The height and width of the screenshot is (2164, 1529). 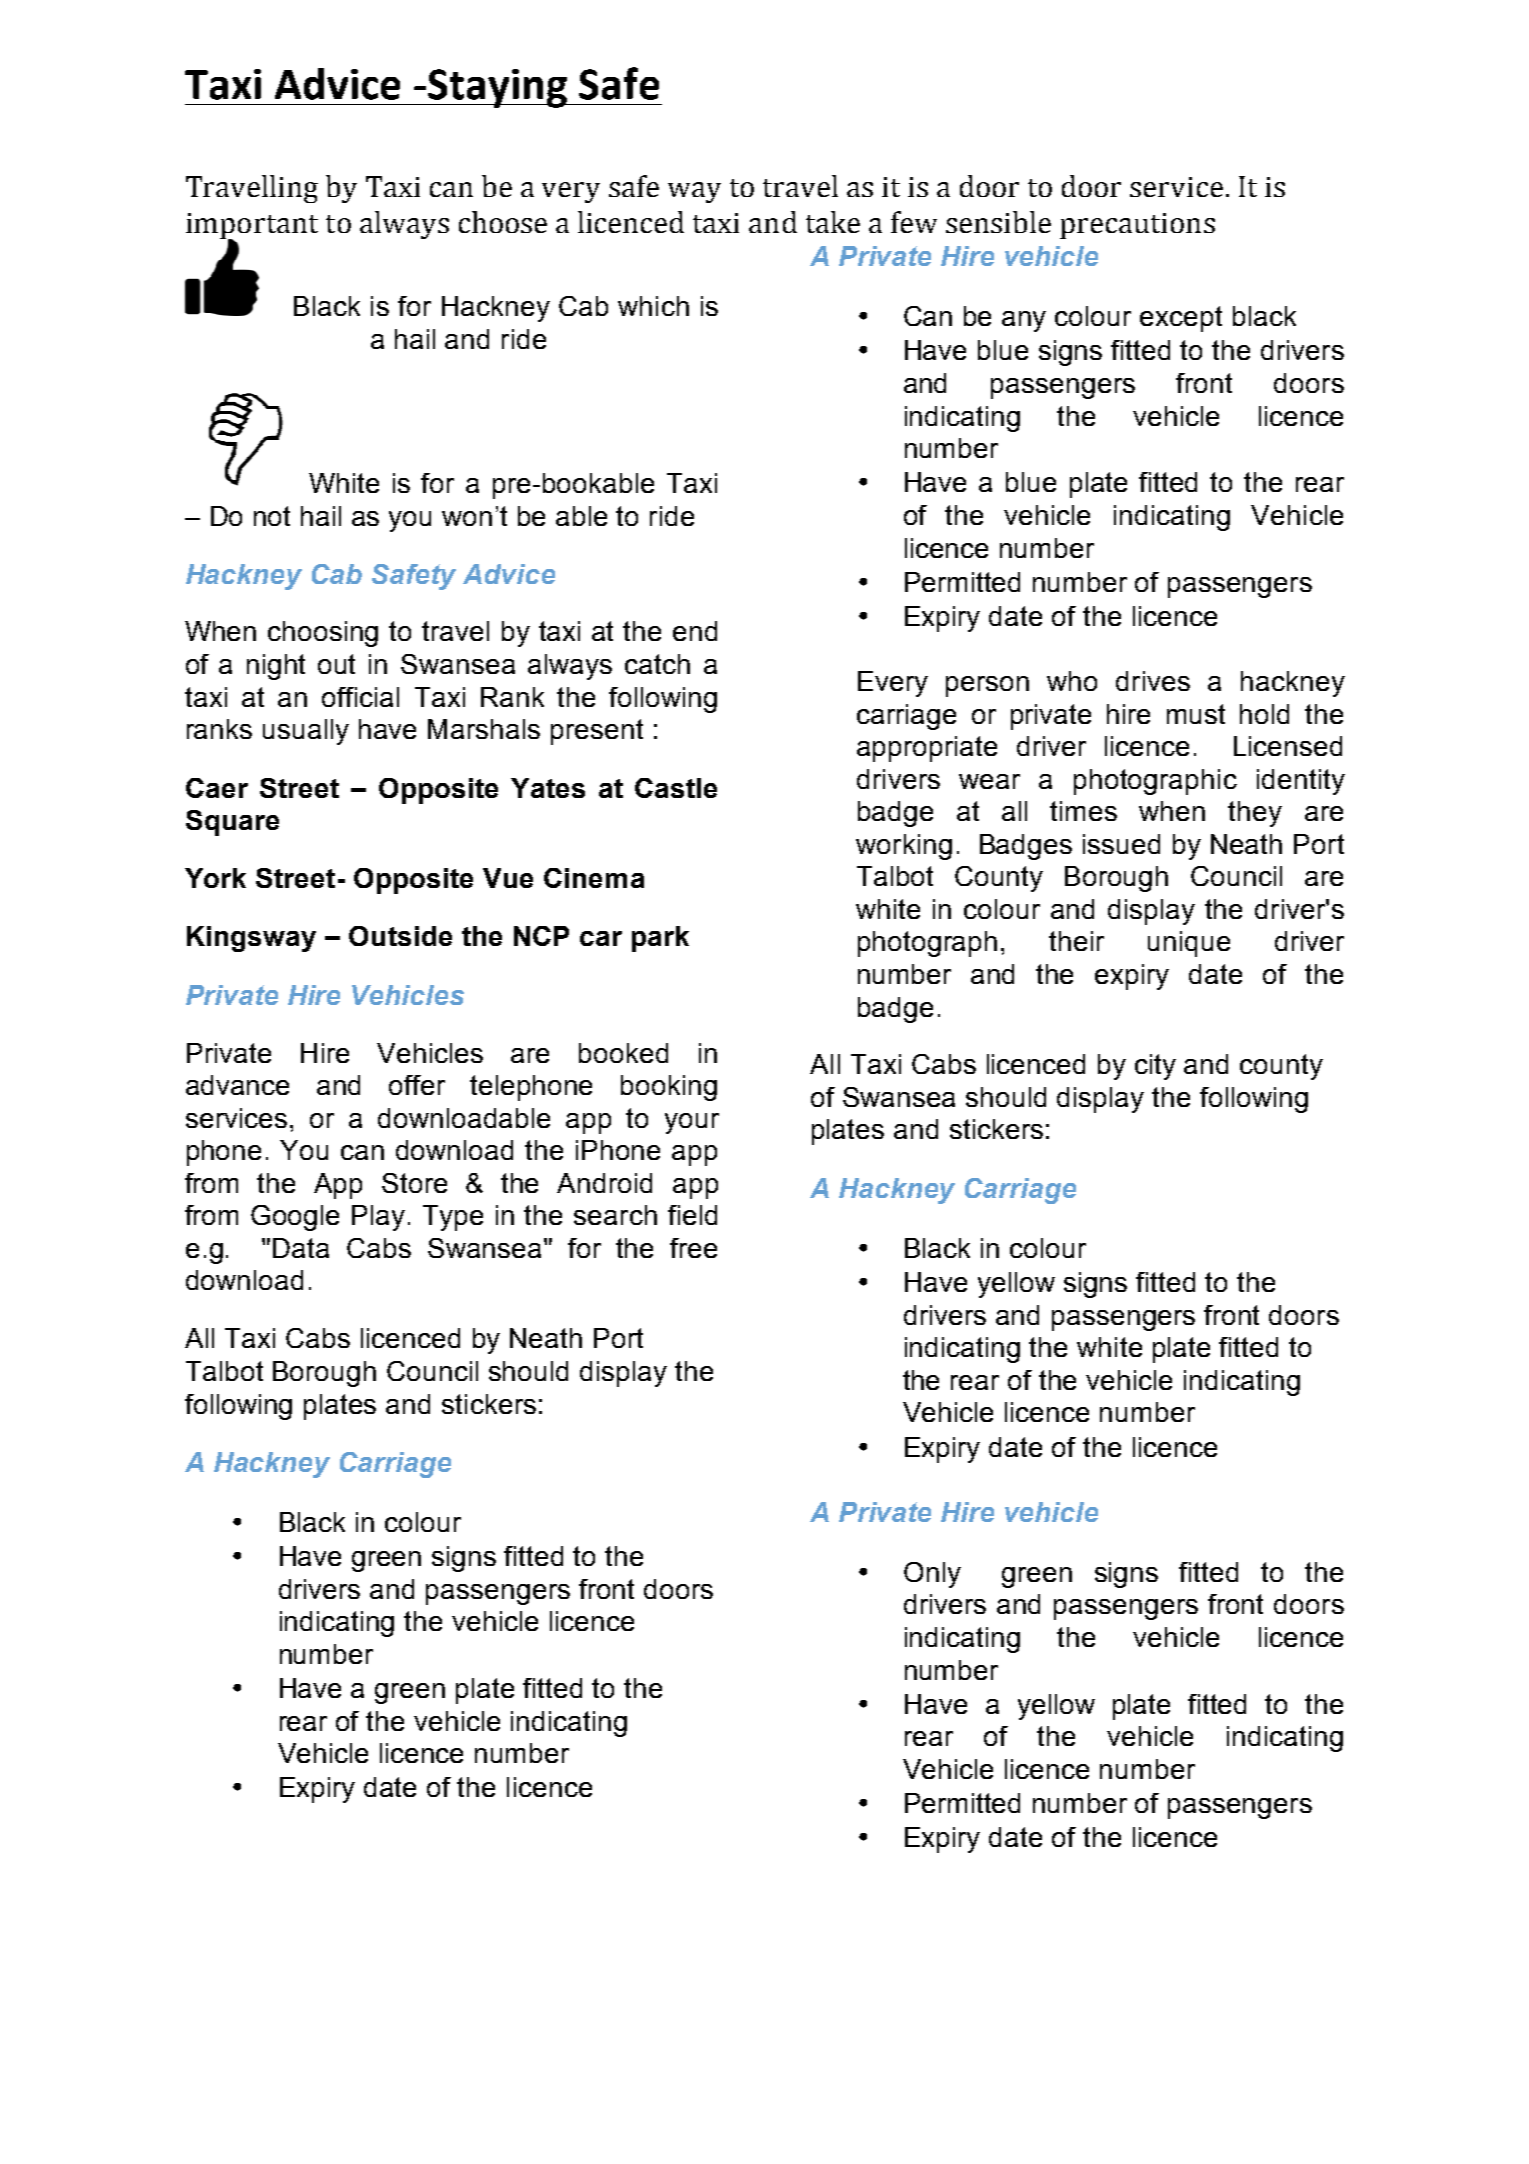 What do you see at coordinates (1155, 1067) in the screenshot?
I see `city` at bounding box center [1155, 1067].
